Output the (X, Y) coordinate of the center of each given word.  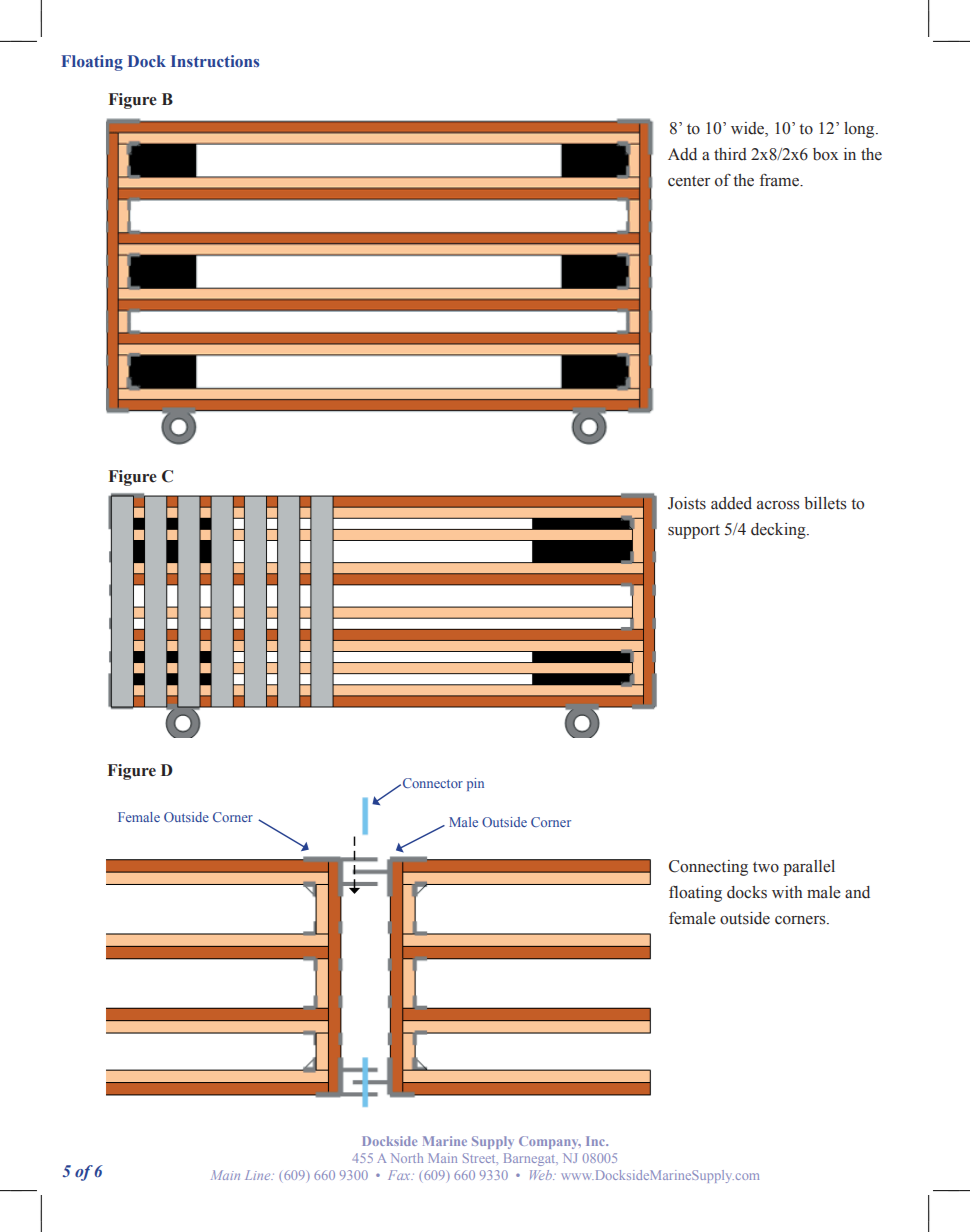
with (787, 892)
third (730, 154)
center (689, 181)
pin (475, 784)
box (825, 154)
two (766, 867)
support (694, 531)
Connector (431, 783)
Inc (596, 1141)
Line (259, 1175)
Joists (687, 503)
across (778, 505)
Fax (400, 1175)
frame (781, 180)
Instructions (215, 61)
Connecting (708, 868)
